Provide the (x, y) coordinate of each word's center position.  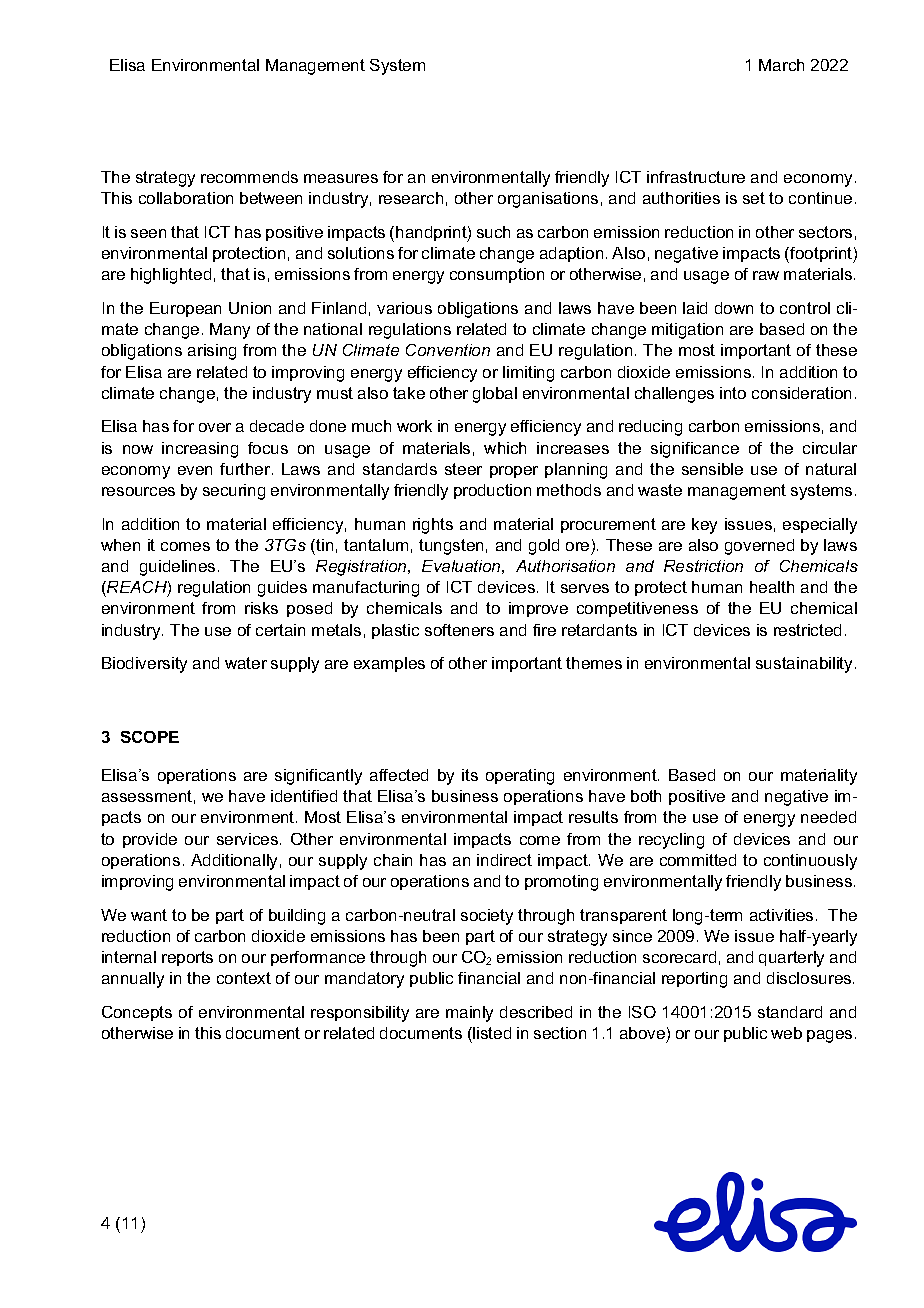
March (781, 65)
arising (212, 352)
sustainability (804, 665)
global (495, 395)
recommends (249, 177)
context (244, 978)
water (246, 663)
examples (389, 664)
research (411, 198)
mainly (469, 1014)
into (733, 393)
